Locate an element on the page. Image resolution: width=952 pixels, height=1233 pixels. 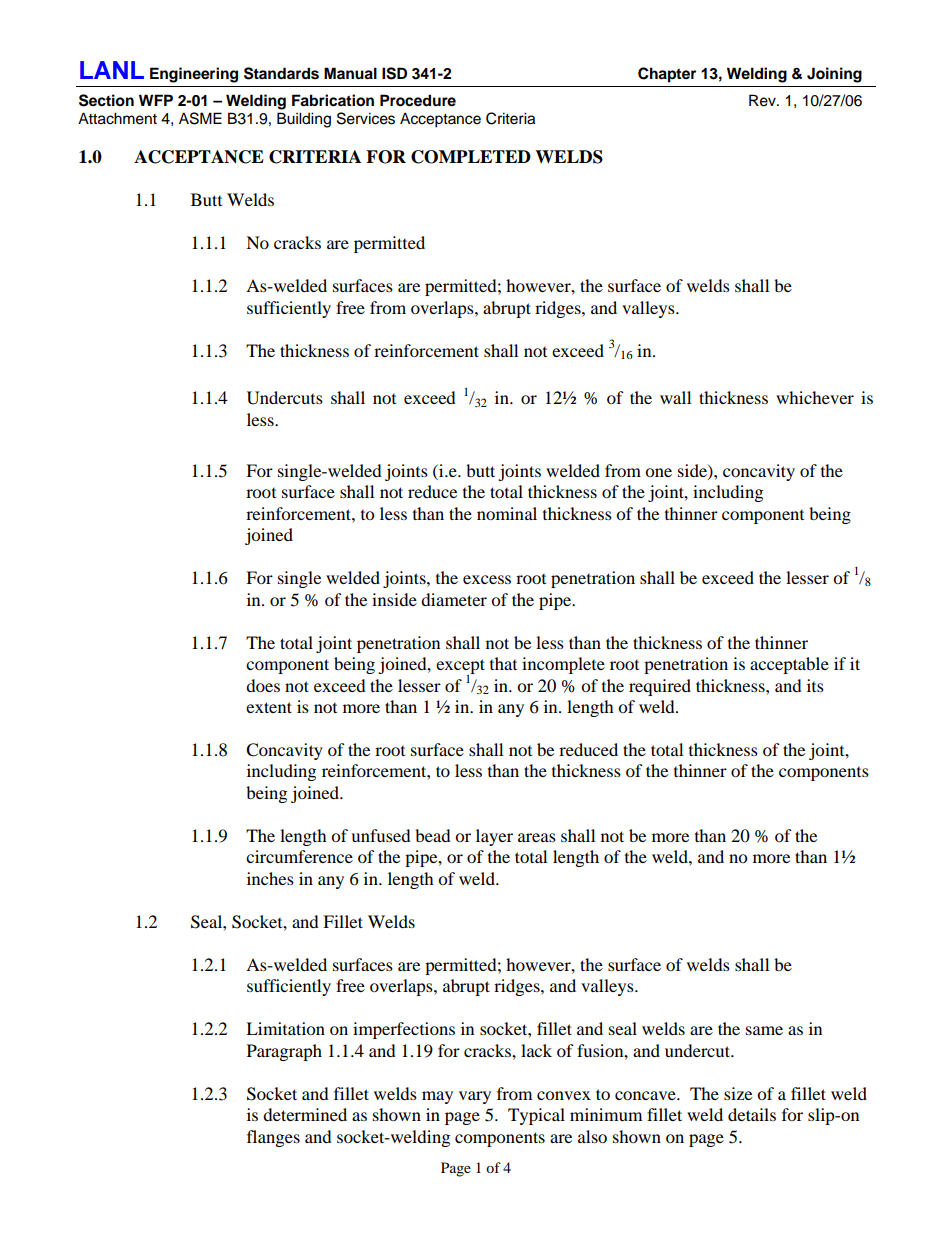
layer is located at coordinates (494, 837).
